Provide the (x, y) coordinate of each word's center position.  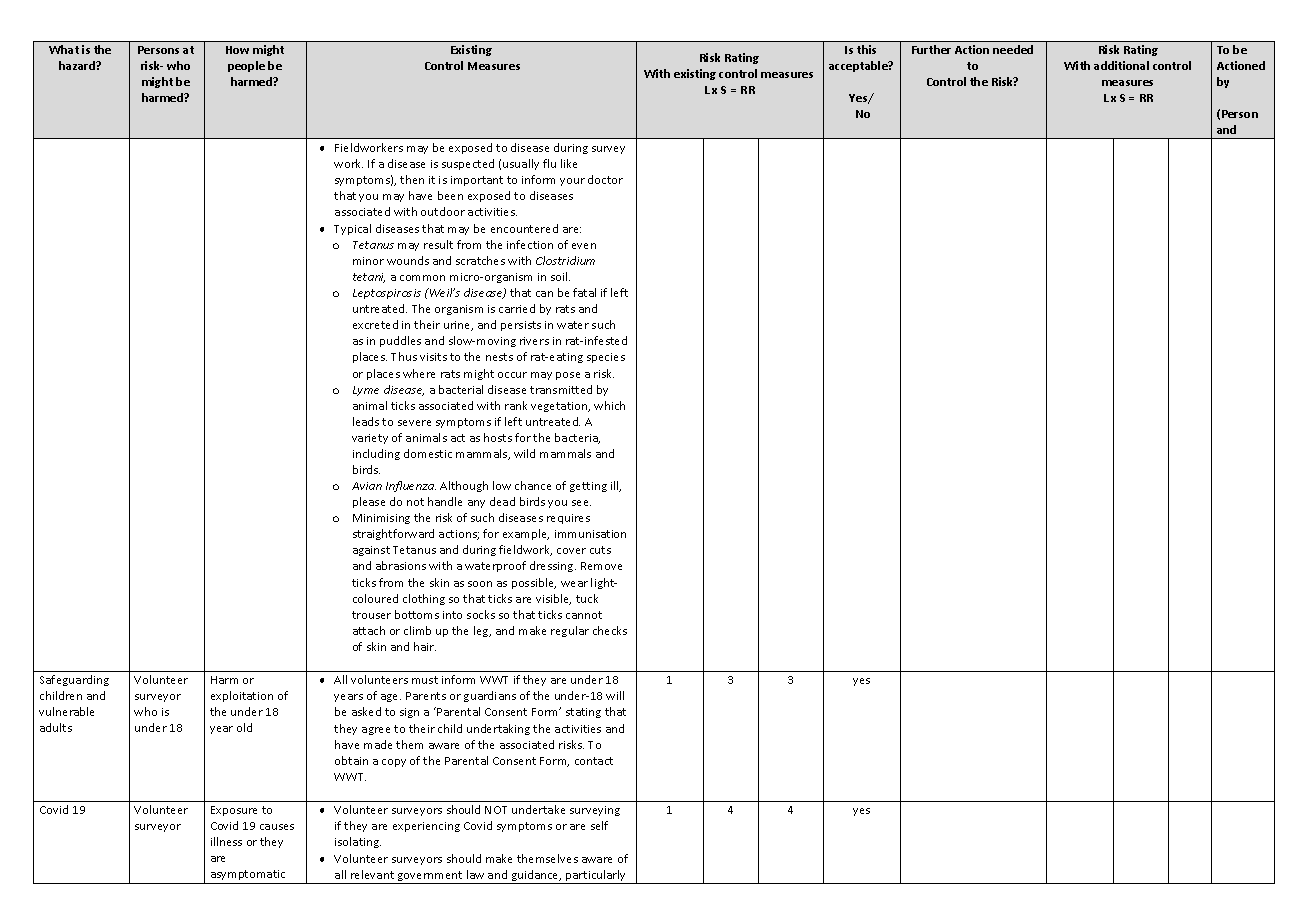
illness (226, 841)
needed (1013, 49)
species (606, 358)
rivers (534, 341)
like (569, 163)
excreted (375, 324)
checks (610, 630)
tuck (587, 598)
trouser (371, 615)
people (246, 66)
